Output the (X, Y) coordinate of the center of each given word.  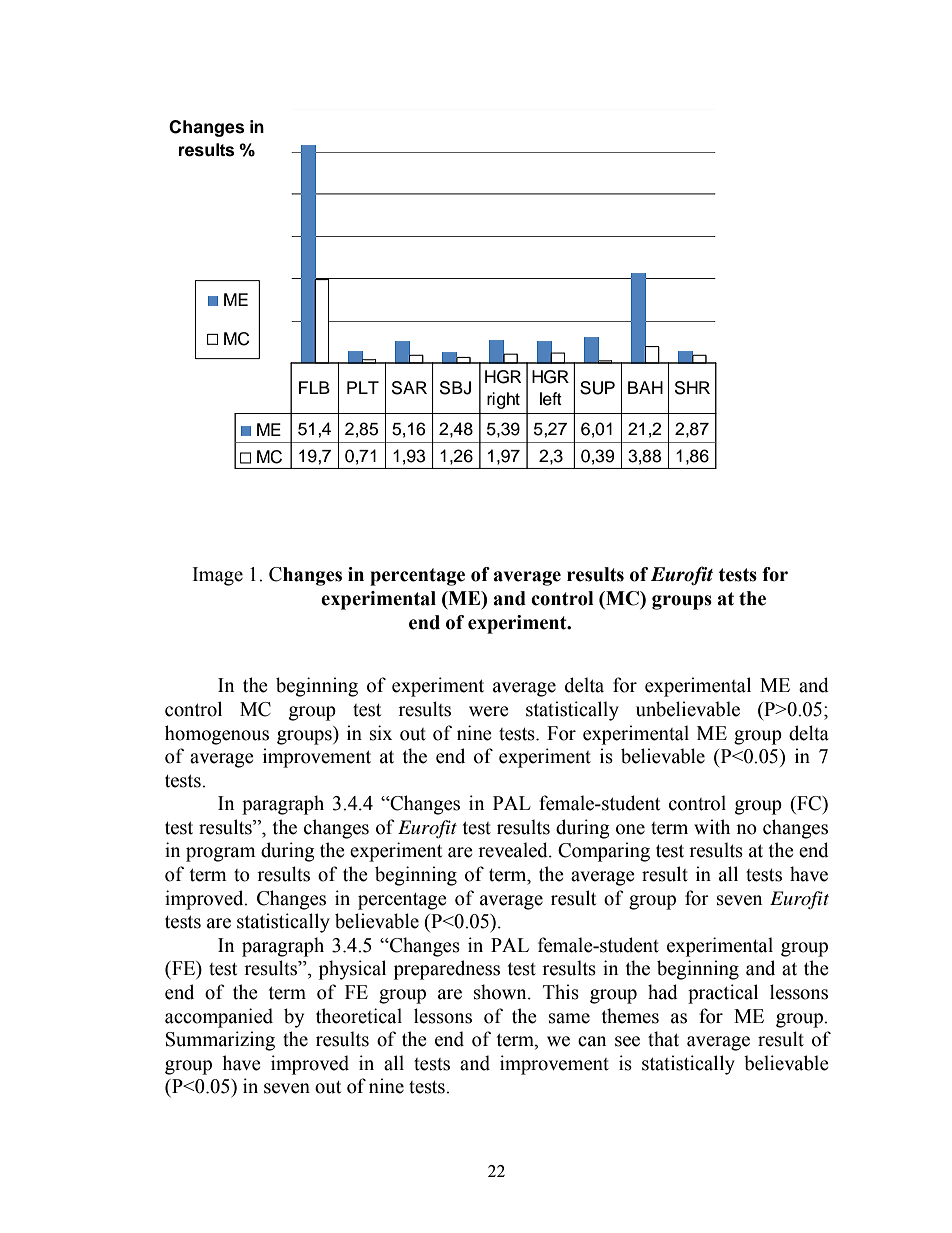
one (630, 829)
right (503, 400)
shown (501, 992)
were (489, 711)
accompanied (219, 1018)
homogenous (217, 735)
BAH (645, 387)
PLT (363, 387)
